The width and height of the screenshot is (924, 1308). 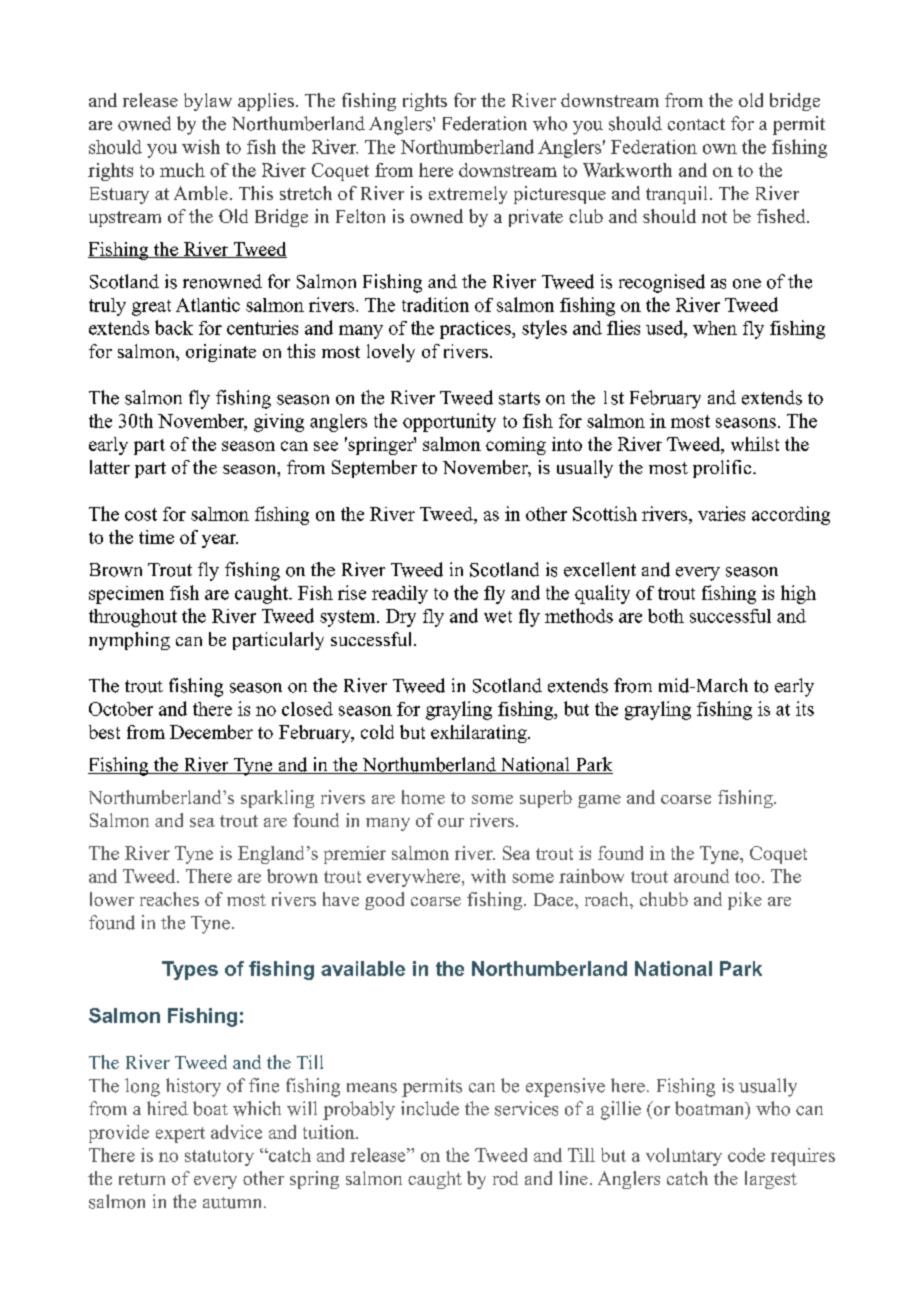 I want to click on contact, so click(x=696, y=124).
